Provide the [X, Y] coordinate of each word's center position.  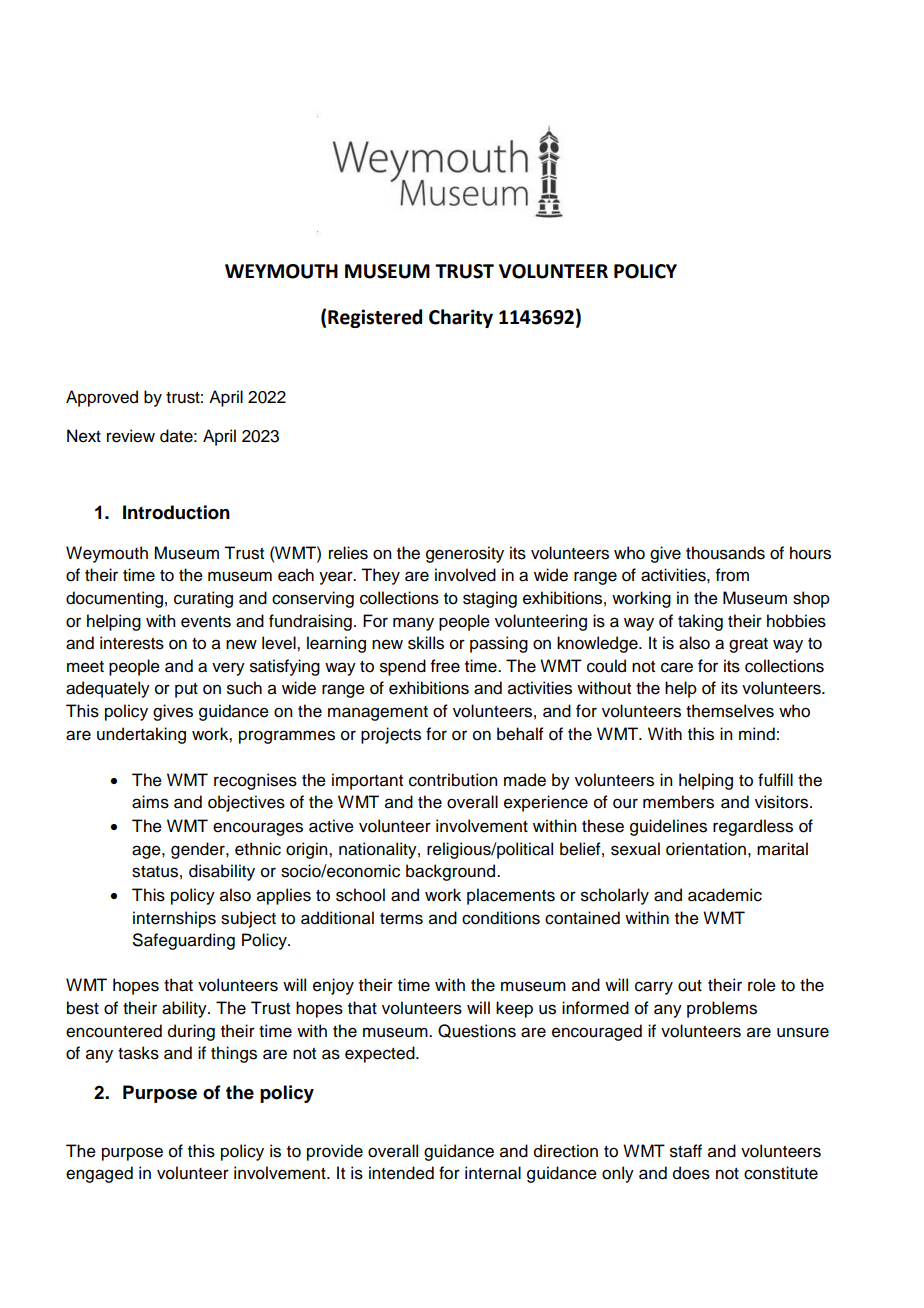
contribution [453, 780]
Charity [461, 318]
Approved [102, 398]
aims [150, 802]
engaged [99, 1174]
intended [401, 1173]
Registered [375, 318]
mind [757, 734]
